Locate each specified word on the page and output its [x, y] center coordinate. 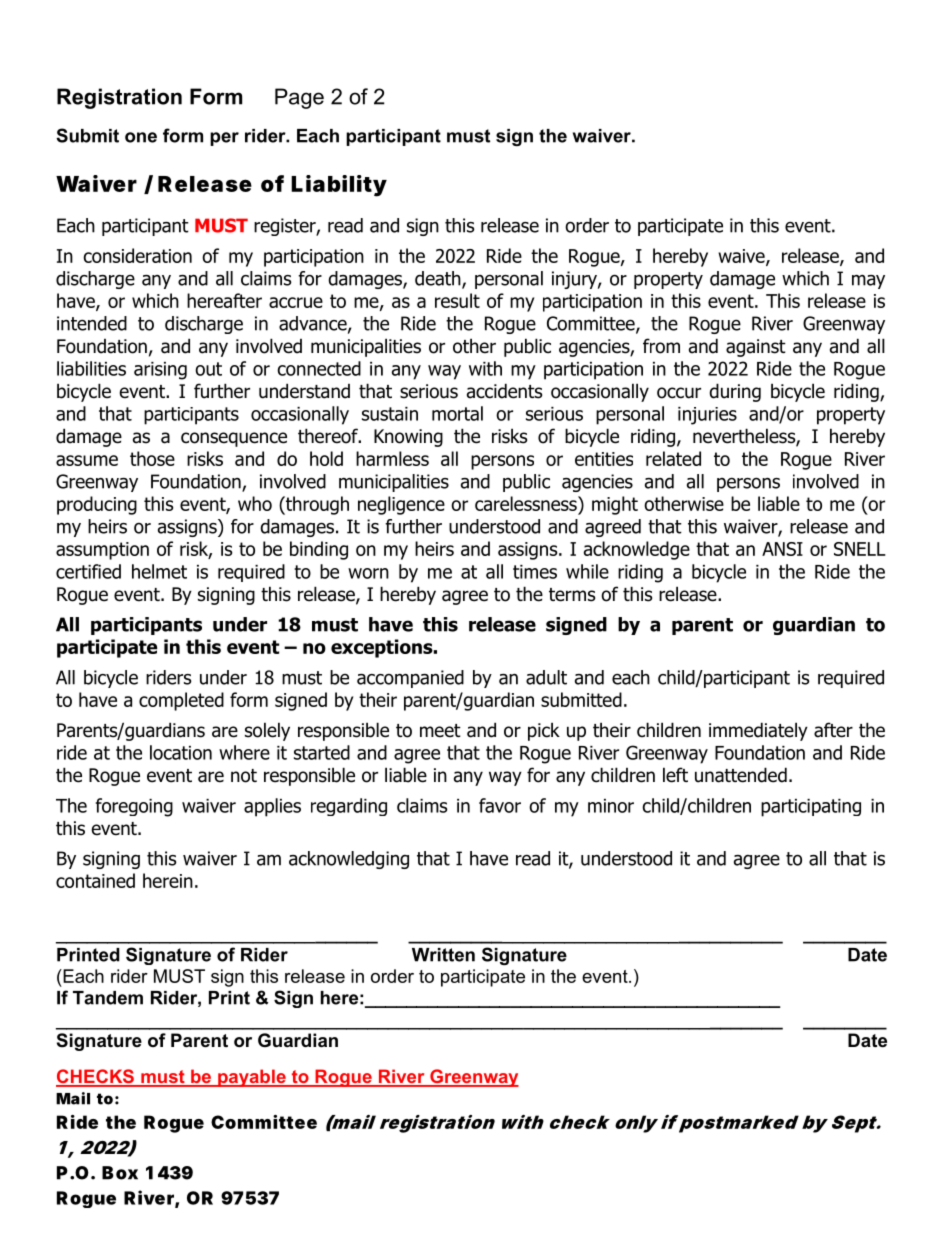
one [141, 137]
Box [120, 1173]
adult [546, 677]
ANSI [782, 549]
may [868, 282]
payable [252, 1078]
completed [181, 701]
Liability [339, 186]
